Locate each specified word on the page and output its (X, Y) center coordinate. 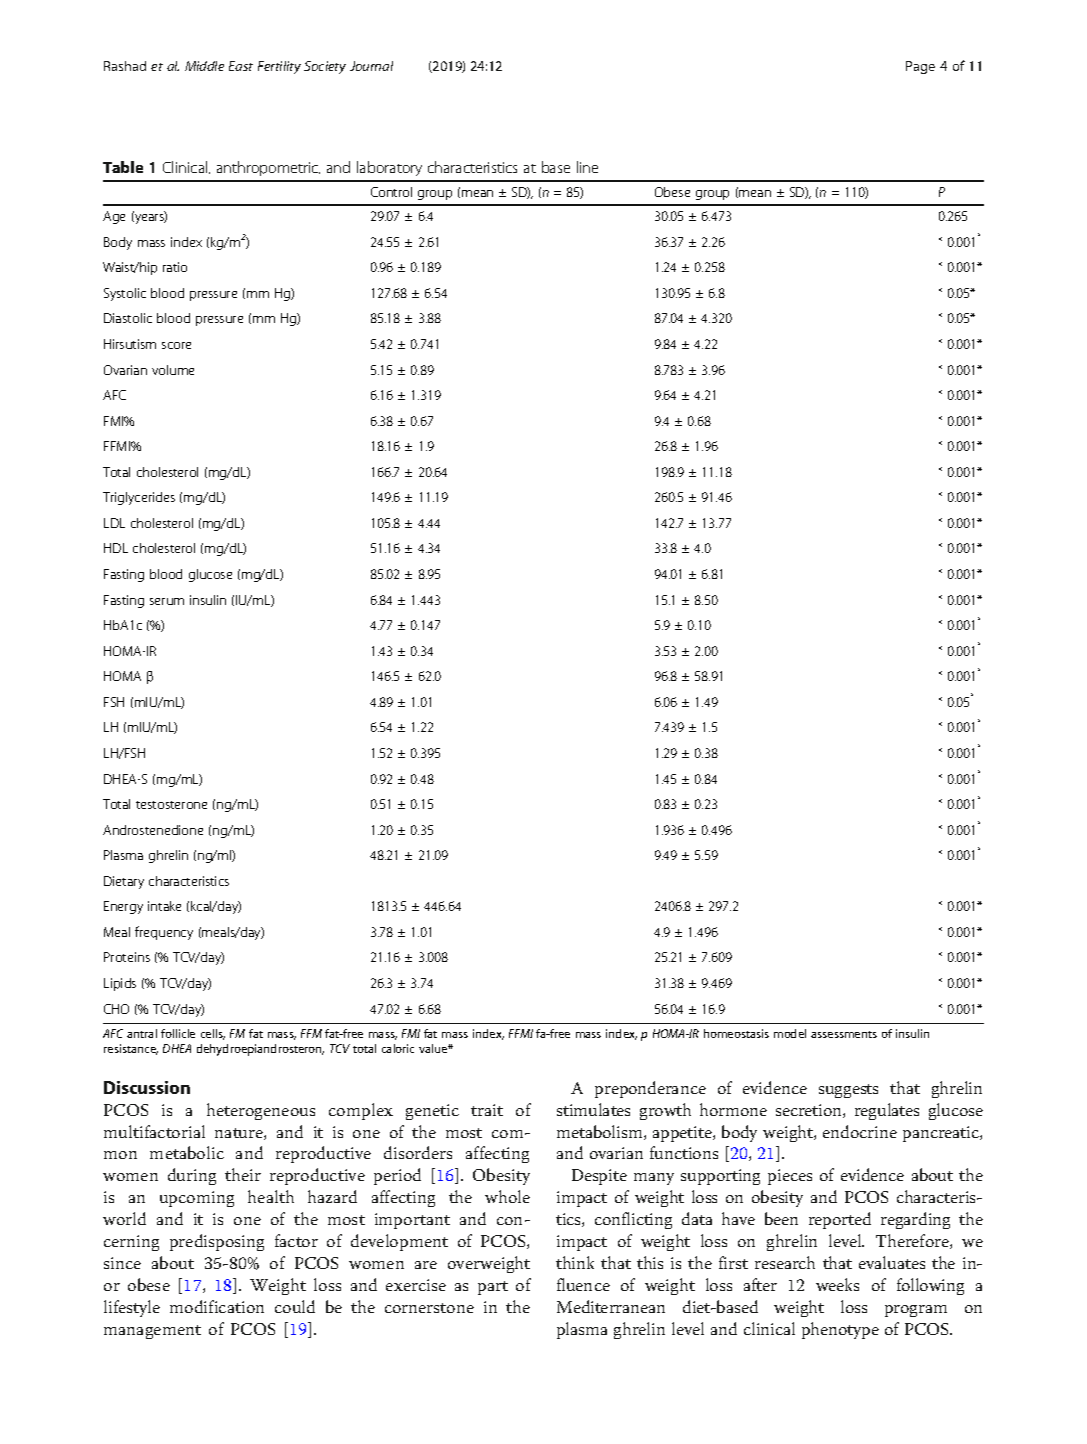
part (493, 1288)
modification (217, 1306)
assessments (844, 1034)
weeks (837, 1284)
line (587, 167)
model (790, 1033)
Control (391, 192)
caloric (398, 1048)
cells (213, 1034)
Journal (371, 66)
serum (167, 601)
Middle (204, 66)
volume (173, 370)
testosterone (171, 805)
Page (920, 67)
